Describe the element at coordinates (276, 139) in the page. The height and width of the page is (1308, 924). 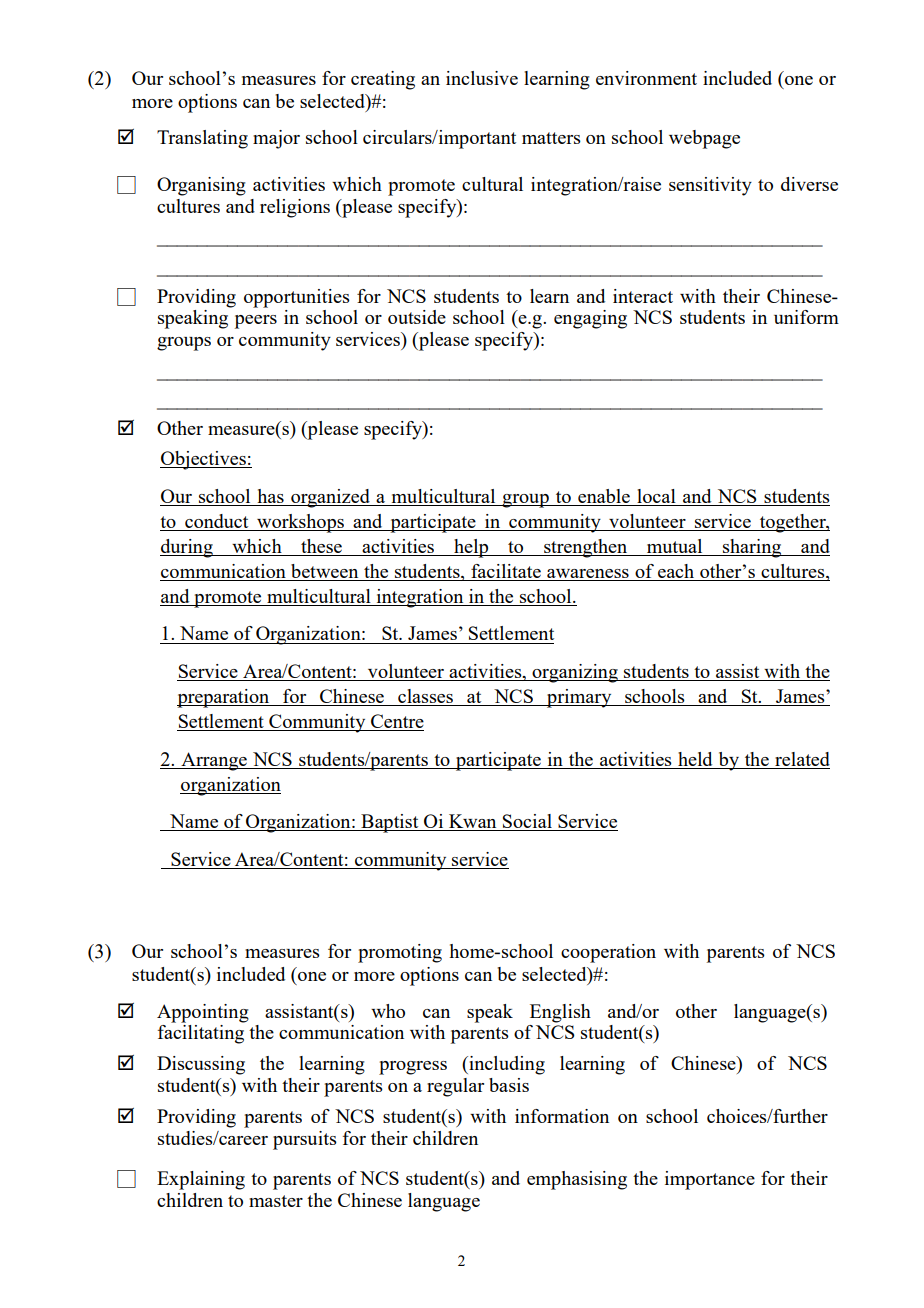
I see `major` at that location.
